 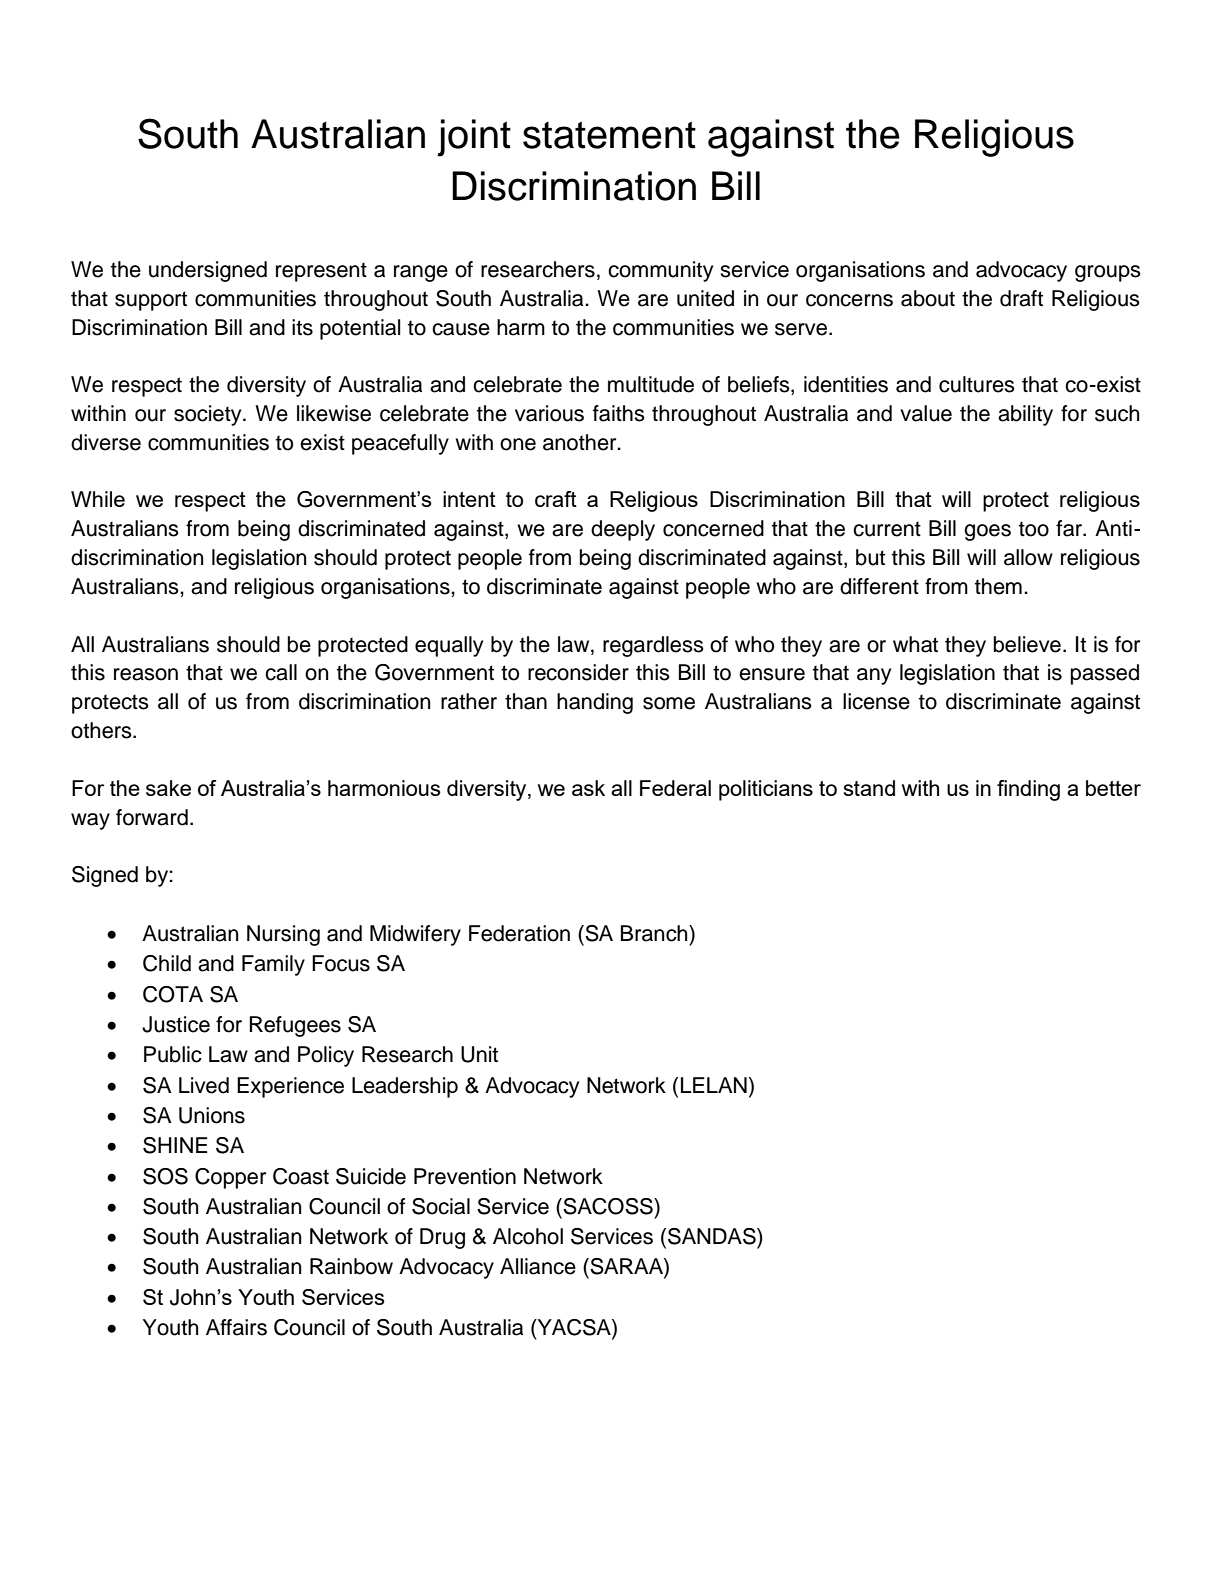 I want to click on cultures, so click(x=977, y=384).
